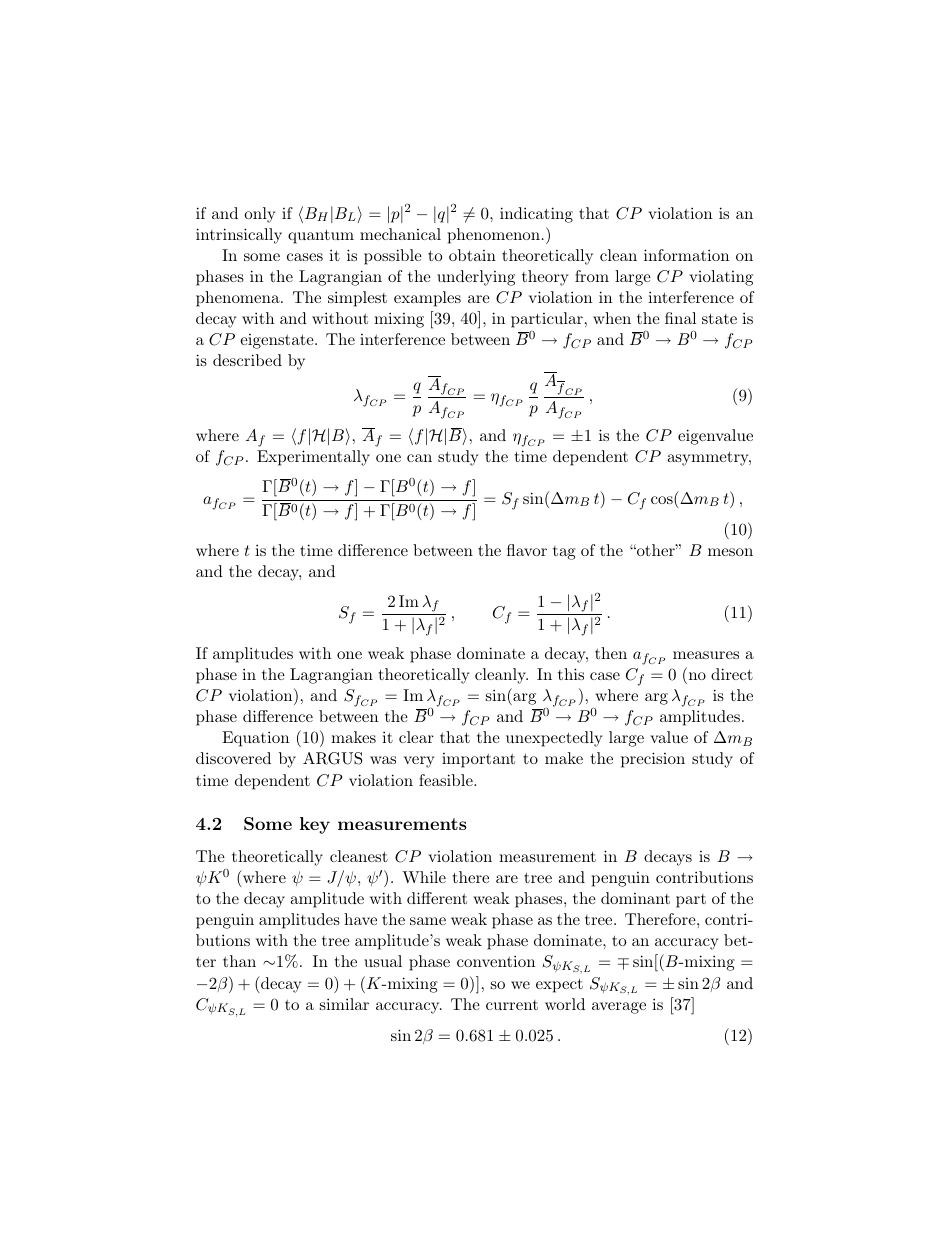 The height and width of the screenshot is (1233, 952). What do you see at coordinates (706, 655) in the screenshot?
I see `measures` at bounding box center [706, 655].
